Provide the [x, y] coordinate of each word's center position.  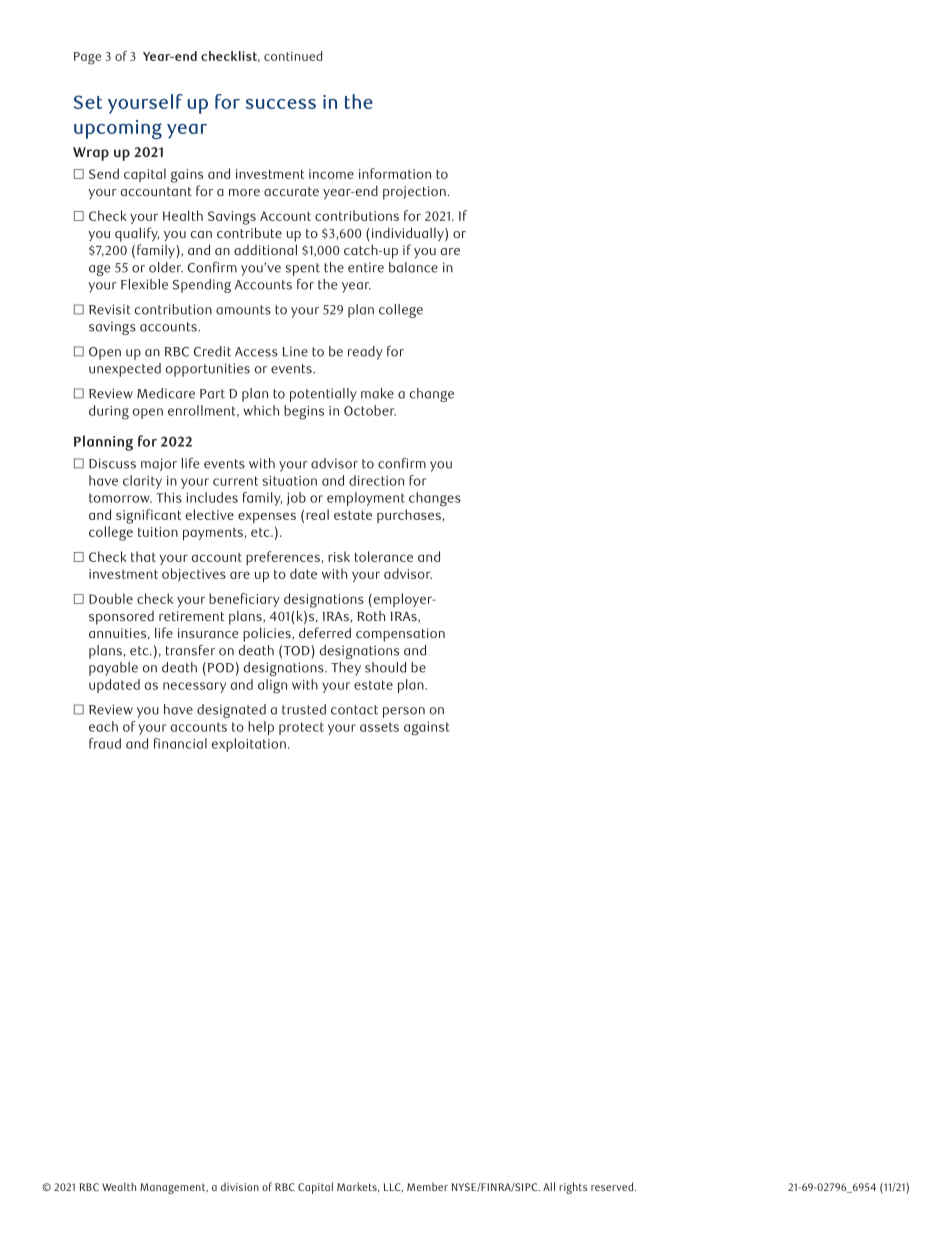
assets [379, 727]
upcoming [118, 129]
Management [174, 1188]
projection [414, 193]
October [370, 410]
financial [180, 743]
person [404, 712]
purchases [409, 516]
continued [293, 56]
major [159, 464]
